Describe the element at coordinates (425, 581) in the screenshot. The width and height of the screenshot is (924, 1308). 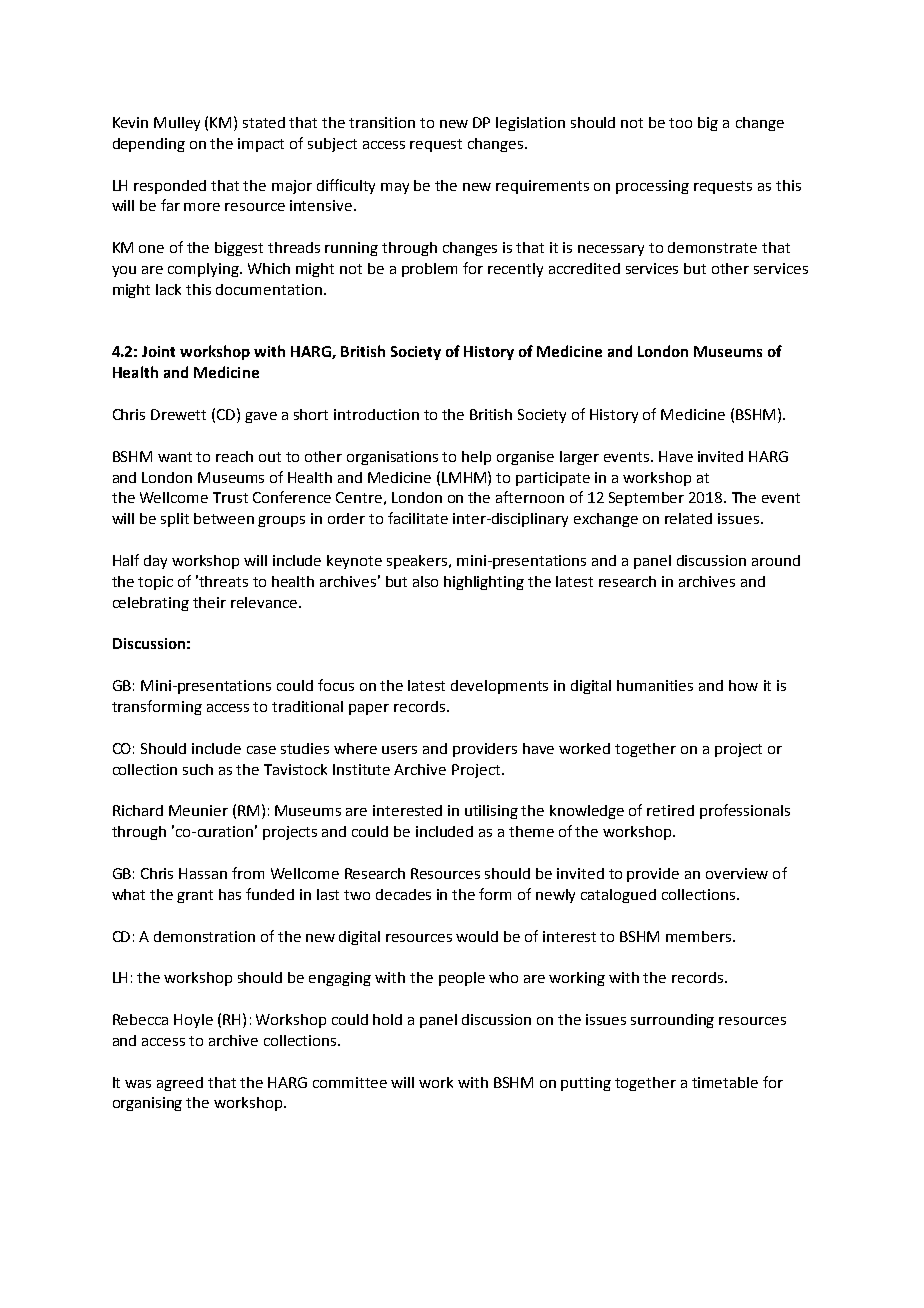
I see `also` at that location.
